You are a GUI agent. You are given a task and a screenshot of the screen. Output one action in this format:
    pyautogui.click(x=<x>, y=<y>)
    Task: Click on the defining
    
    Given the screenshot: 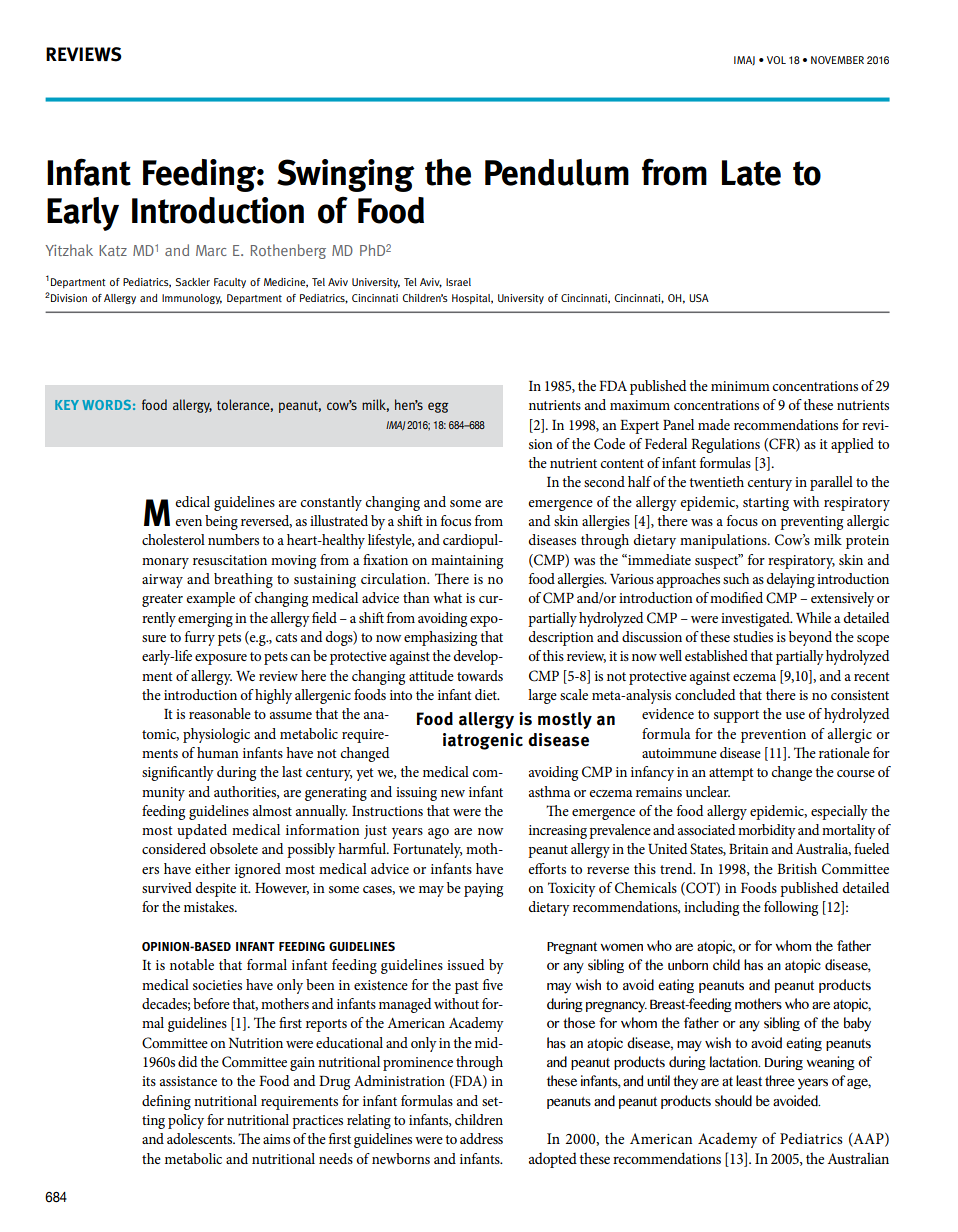 What is the action you would take?
    pyautogui.click(x=166, y=1102)
